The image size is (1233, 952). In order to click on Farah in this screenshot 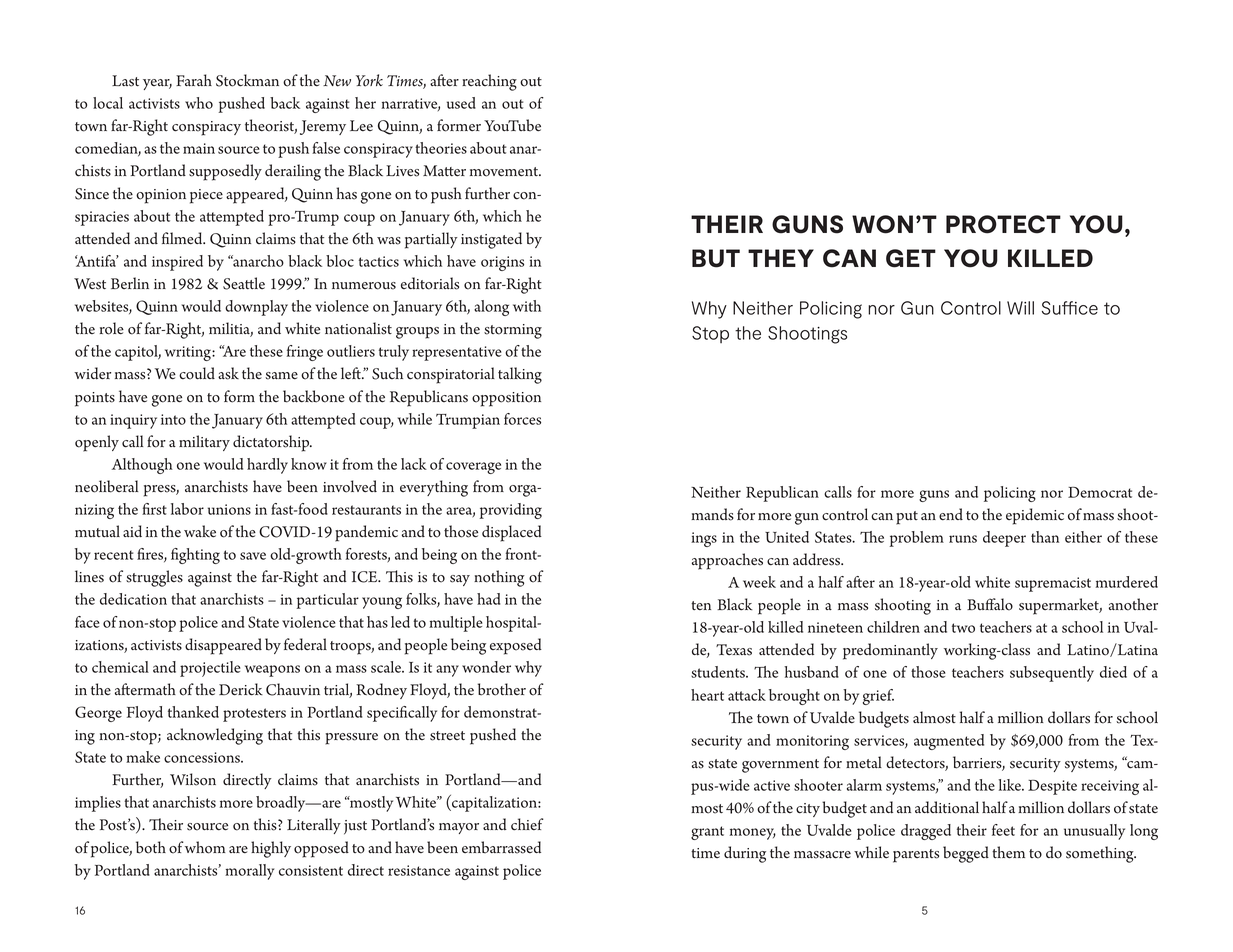, I will do `click(194, 80)`.
